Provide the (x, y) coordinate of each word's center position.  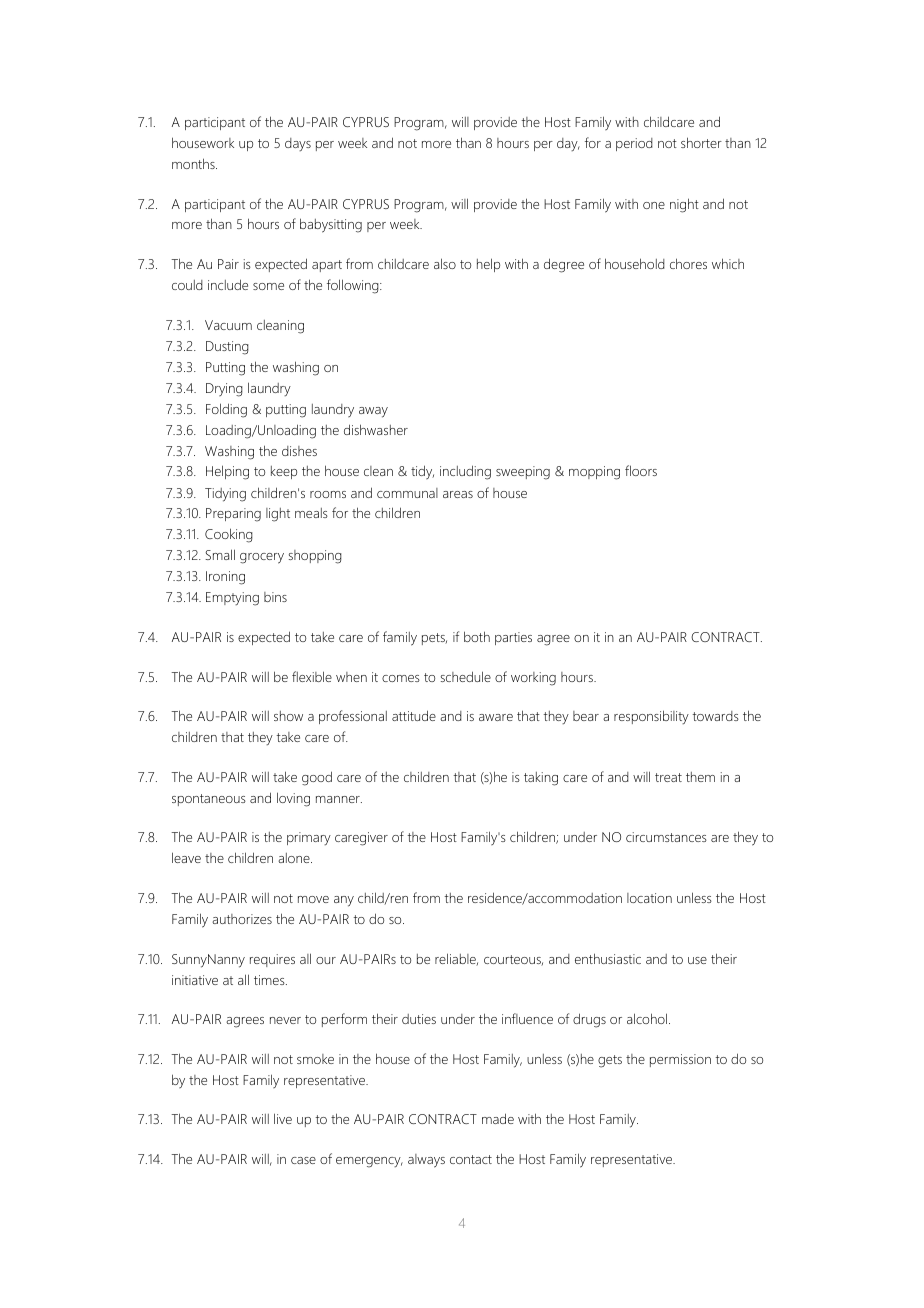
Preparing (233, 515)
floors (641, 470)
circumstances (666, 837)
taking (541, 779)
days (298, 144)
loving (293, 799)
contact (471, 1159)
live (283, 1118)
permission (680, 1060)
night (684, 205)
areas (458, 494)
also (445, 263)
